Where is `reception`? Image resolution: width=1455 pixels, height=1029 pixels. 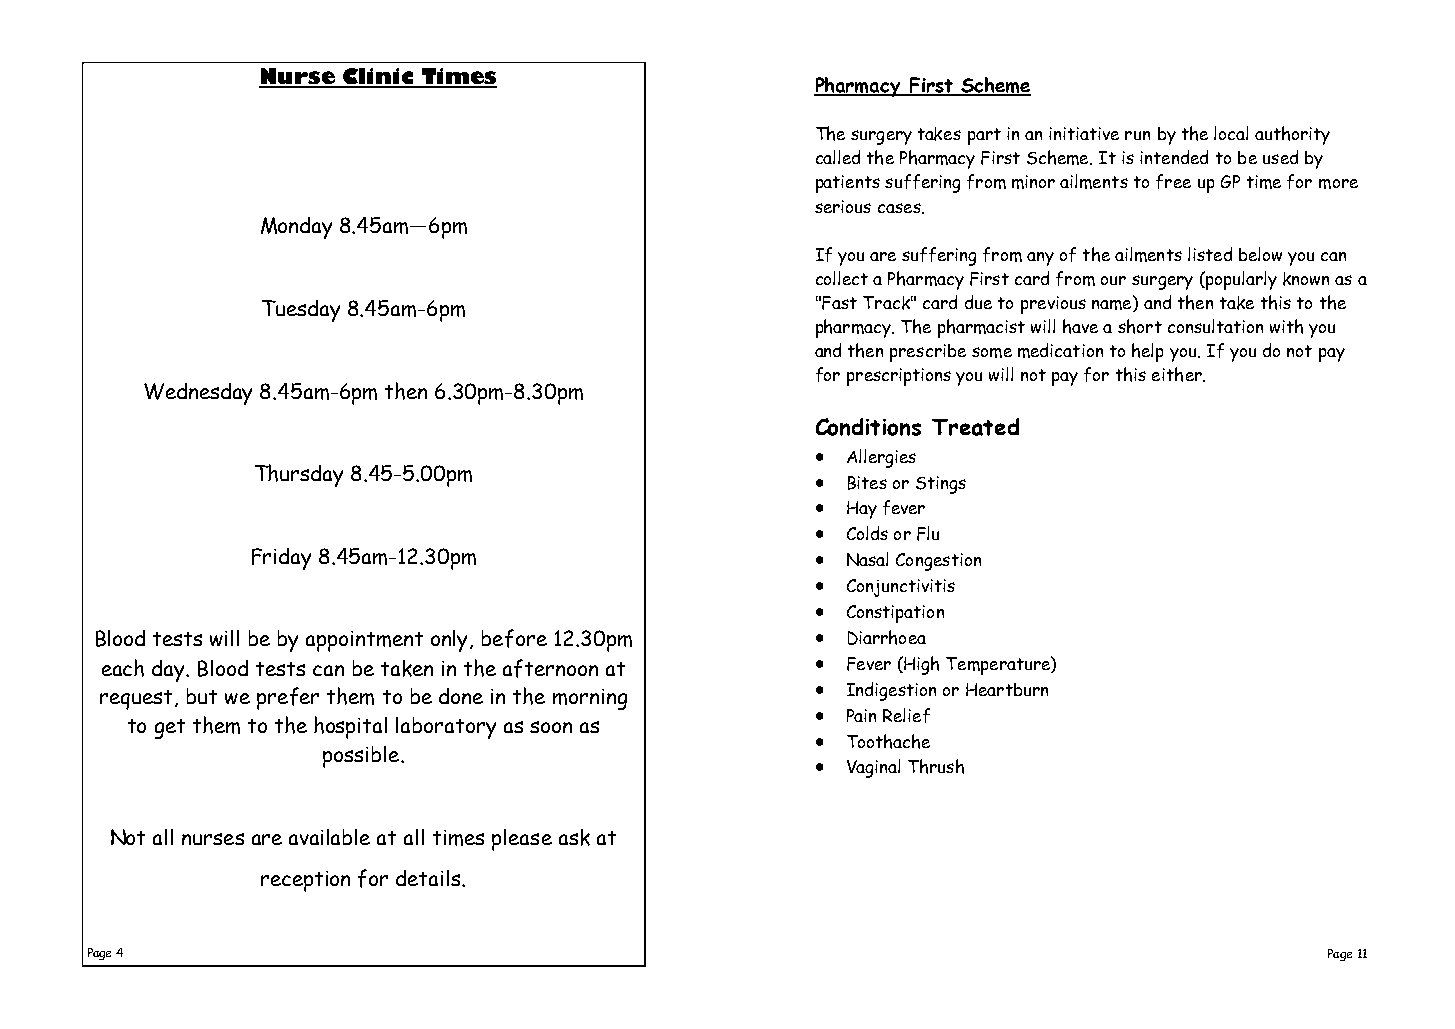
reception is located at coordinates (305, 881).
